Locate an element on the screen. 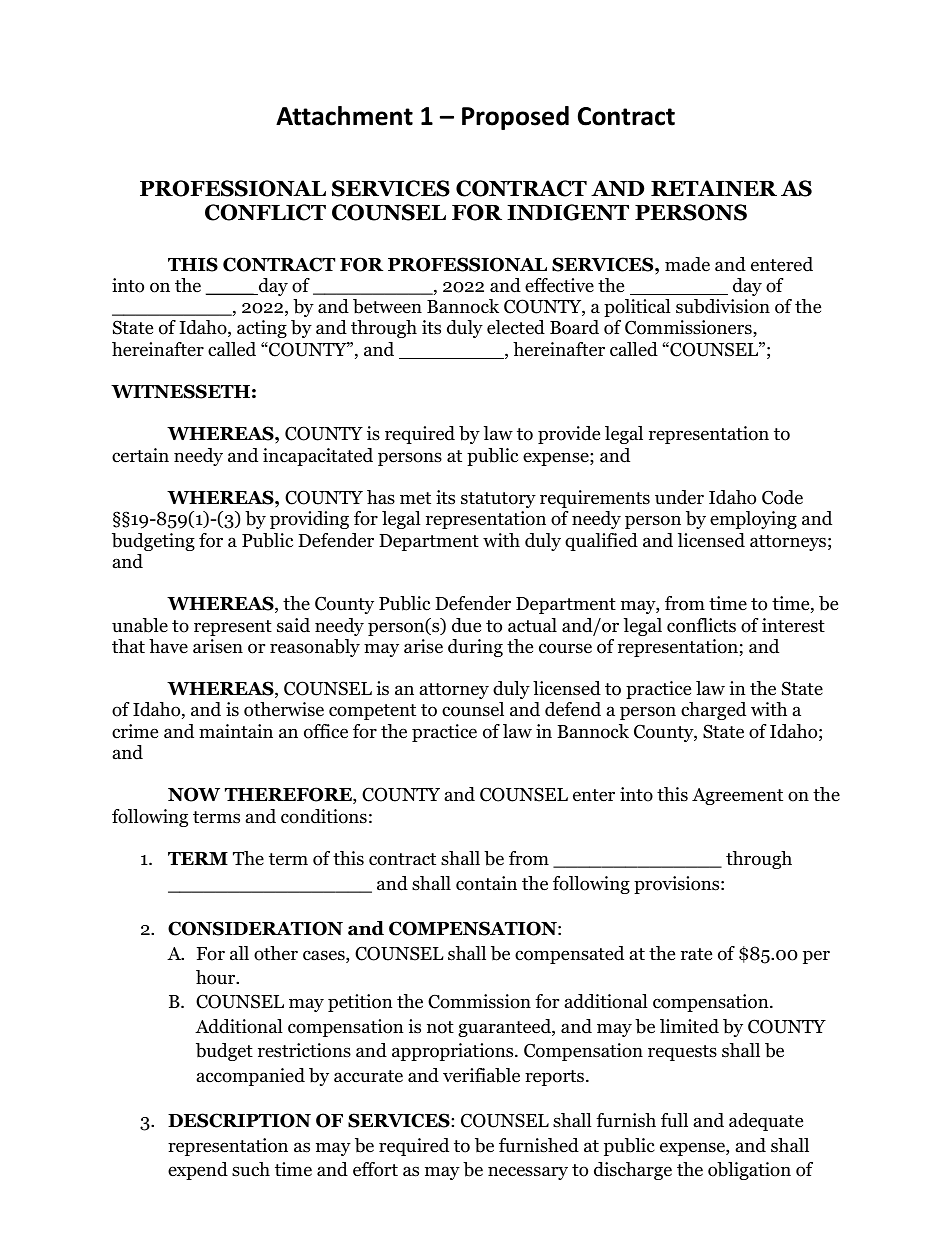 The height and width of the screenshot is (1233, 952). during is located at coordinates (475, 648).
